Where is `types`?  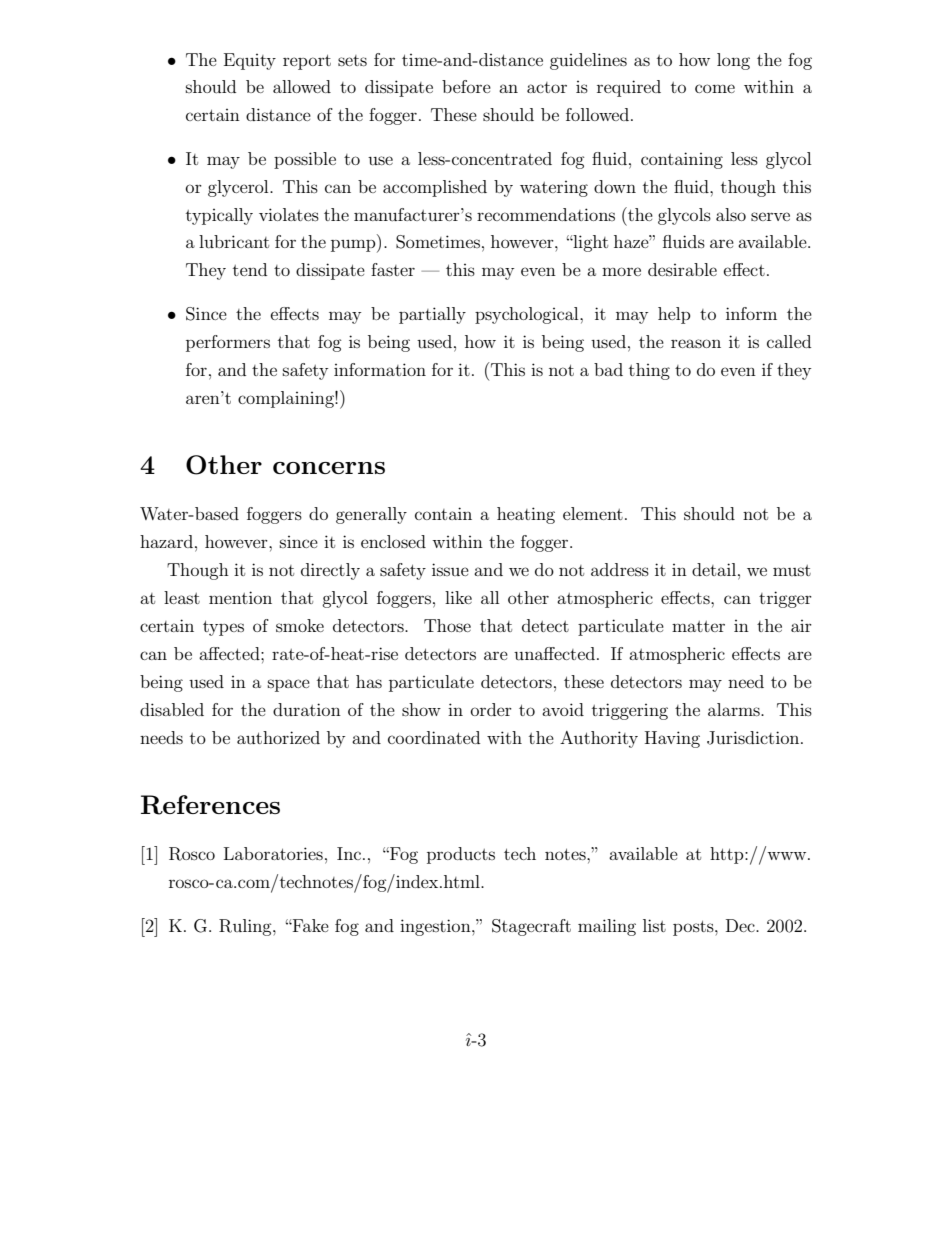 types is located at coordinates (223, 628).
